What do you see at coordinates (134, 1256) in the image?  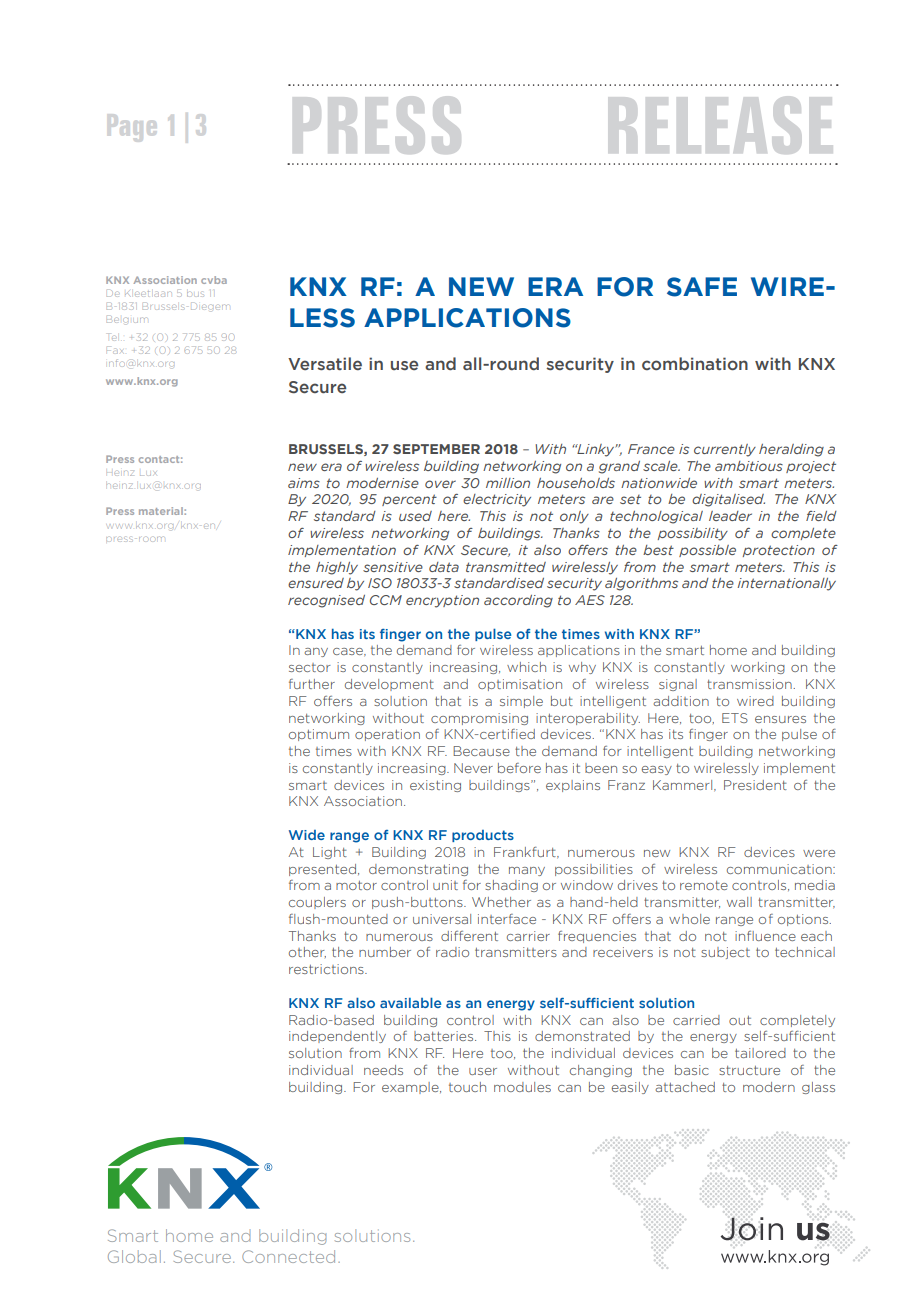 I see `Global` at bounding box center [134, 1256].
